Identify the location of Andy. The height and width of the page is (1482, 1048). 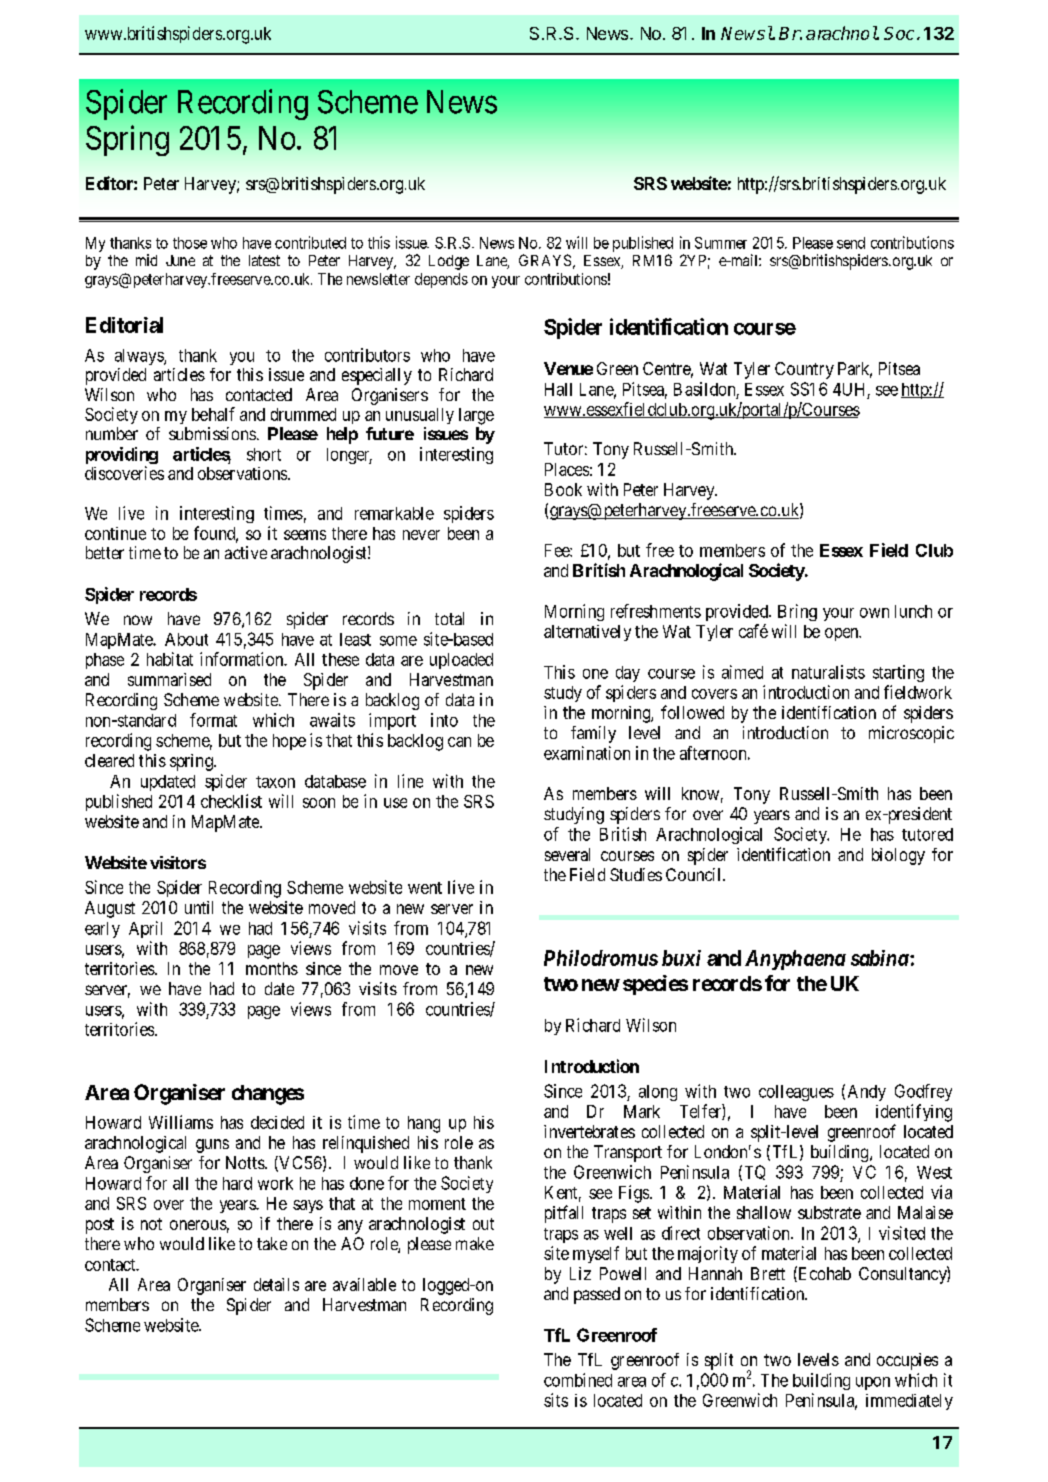
(867, 1093).
